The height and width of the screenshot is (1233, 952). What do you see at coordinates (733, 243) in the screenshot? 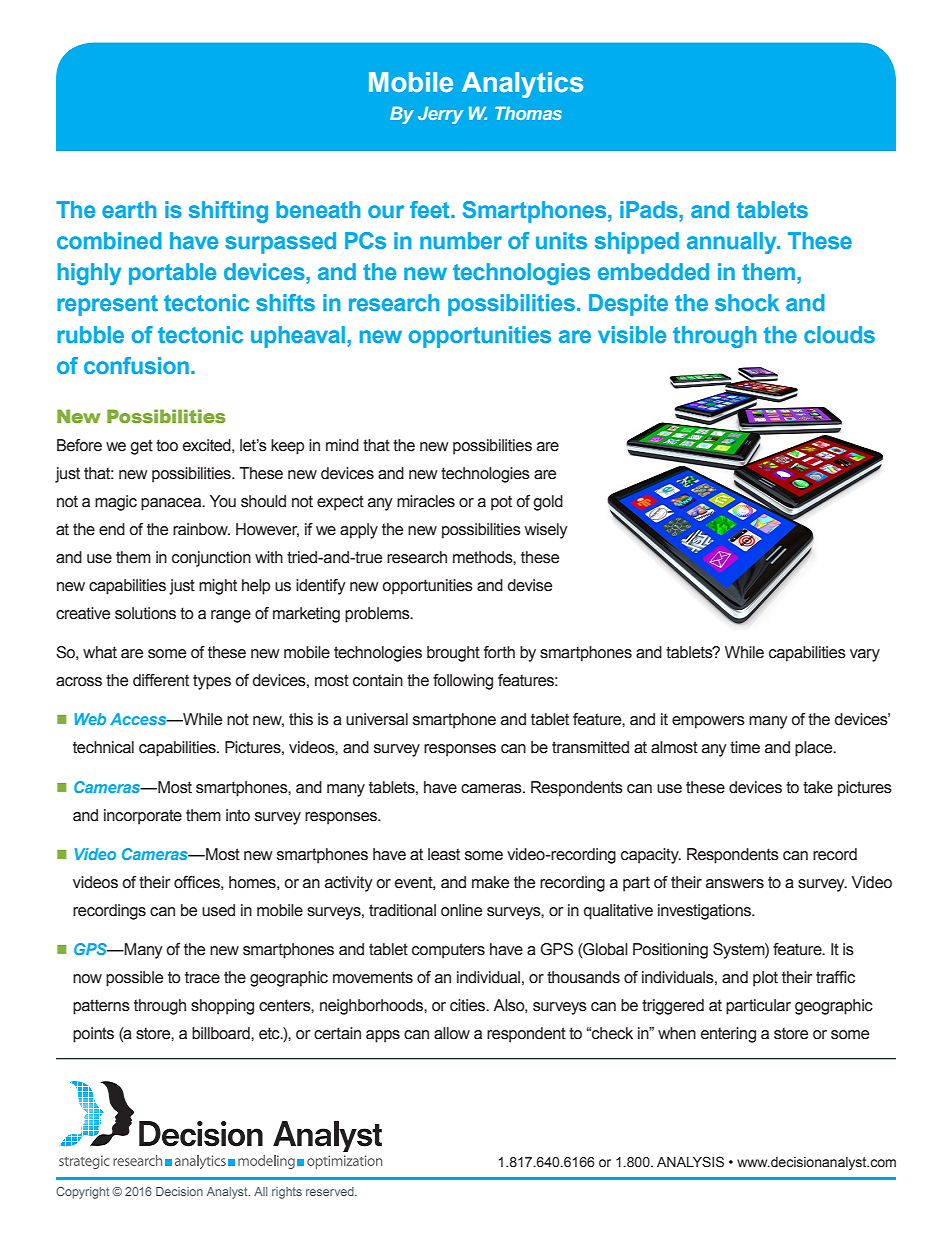
I see `annually` at bounding box center [733, 243].
